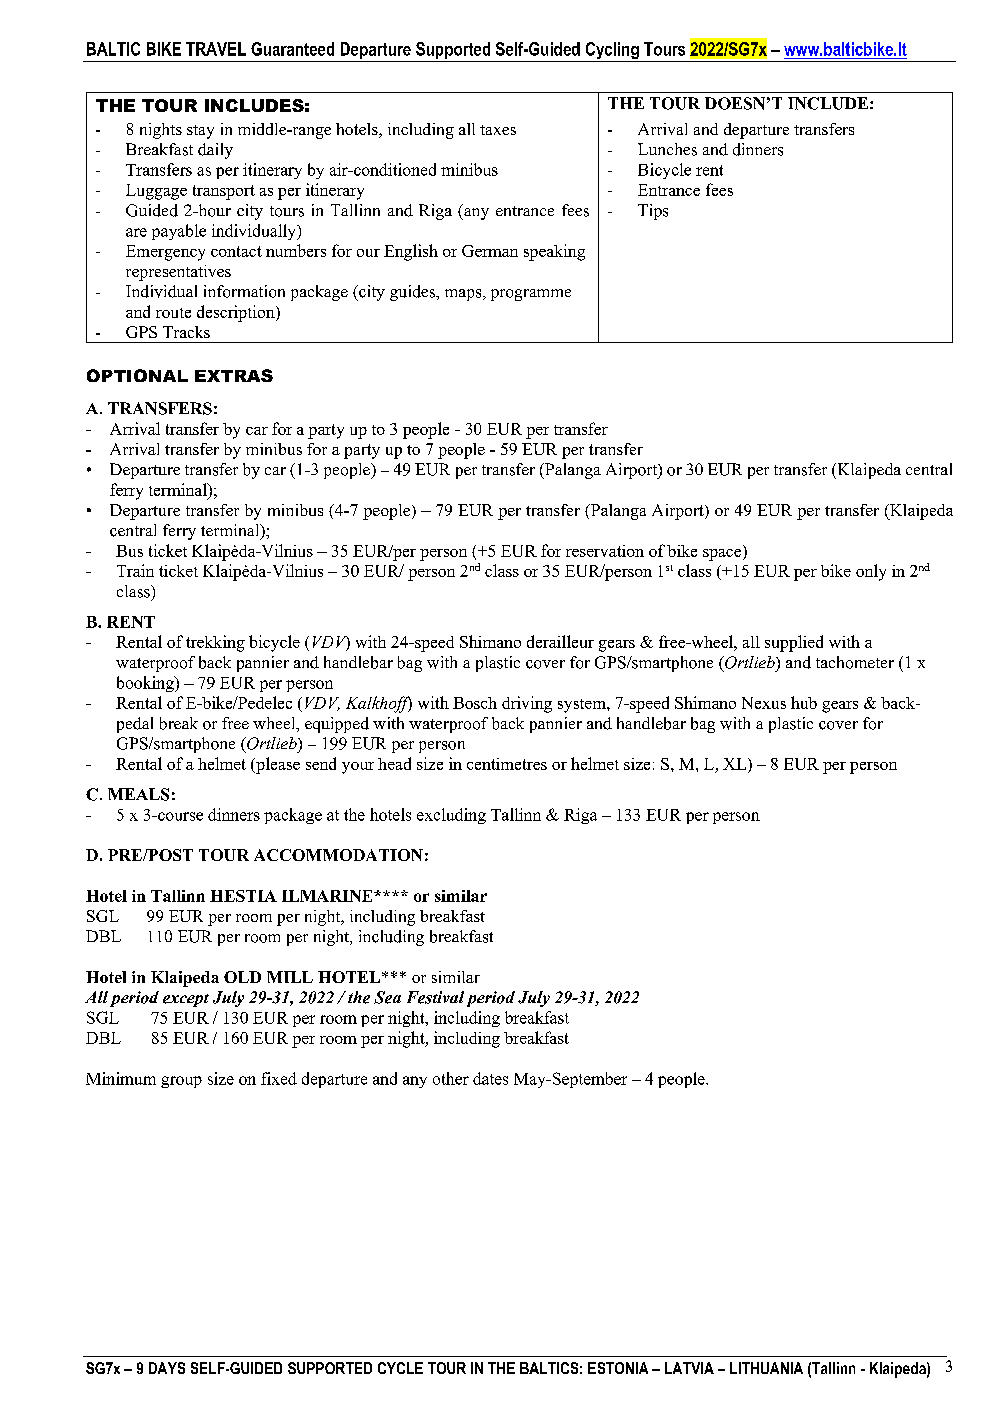  I want to click on Festival, so click(435, 997).
